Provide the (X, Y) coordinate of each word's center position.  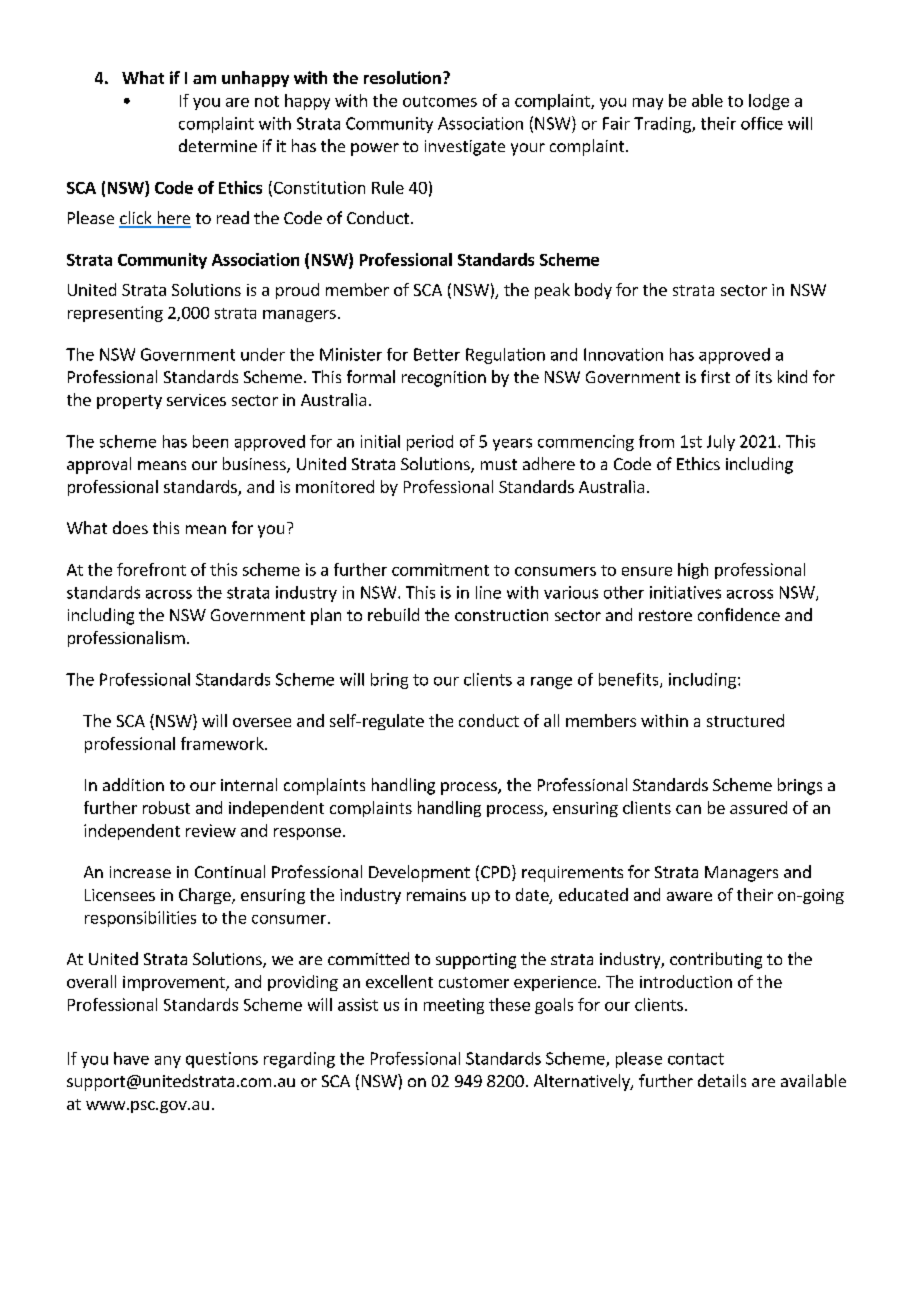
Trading (663, 125)
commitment (440, 569)
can (688, 809)
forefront (151, 569)
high (693, 571)
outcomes (440, 101)
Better (437, 354)
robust (166, 807)
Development (419, 873)
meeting (454, 1006)
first (715, 376)
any (168, 1062)
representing (115, 314)
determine (218, 145)
